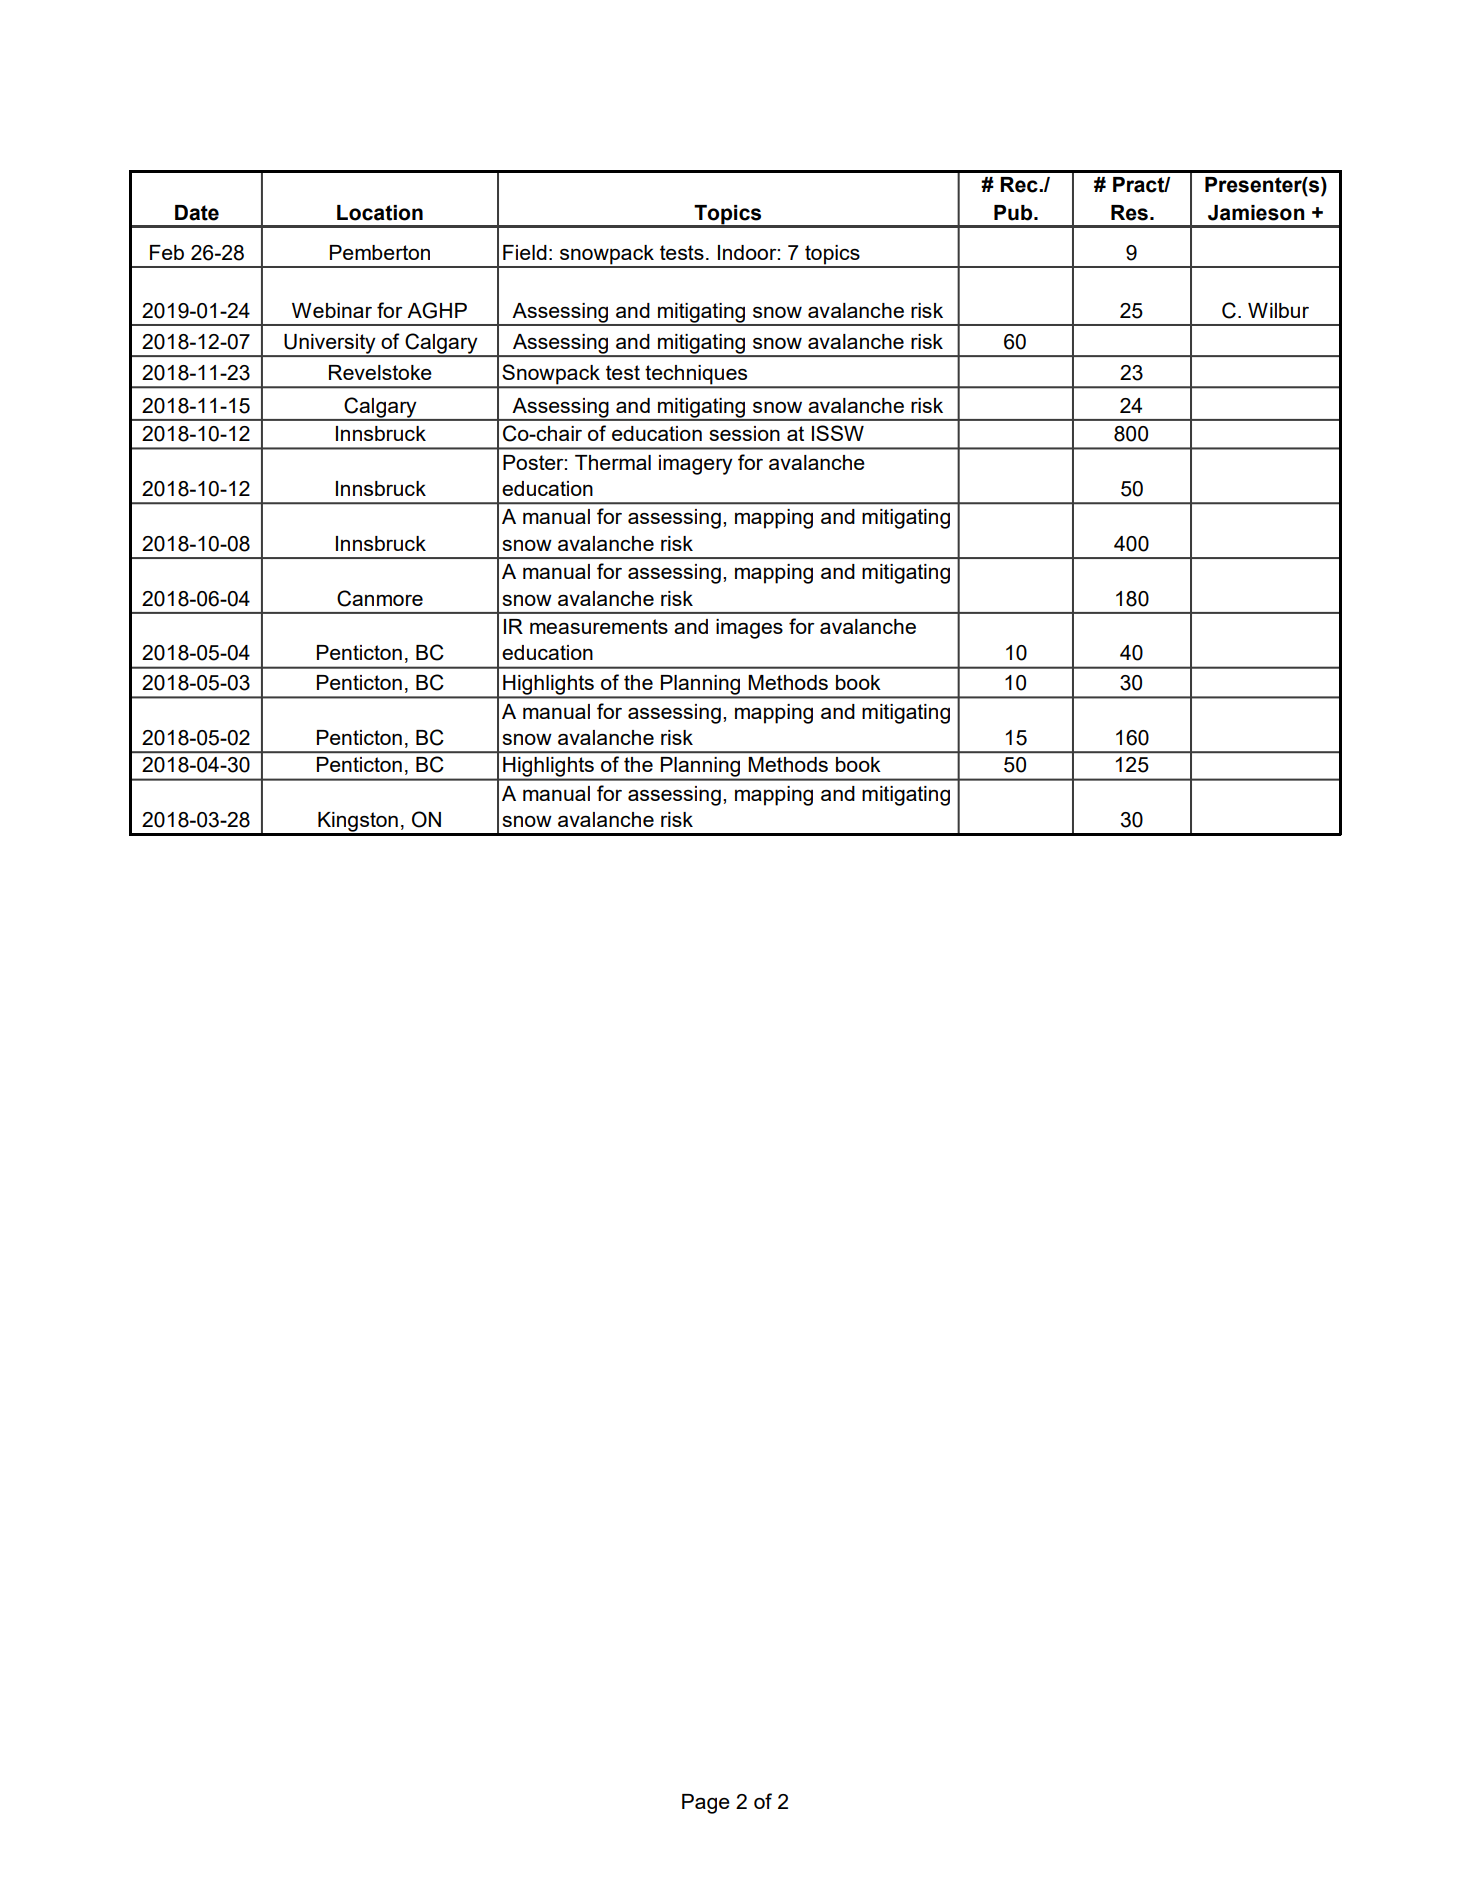 The width and height of the image is (1472, 1904). What do you see at coordinates (697, 376) in the image?
I see `techniques` at bounding box center [697, 376].
